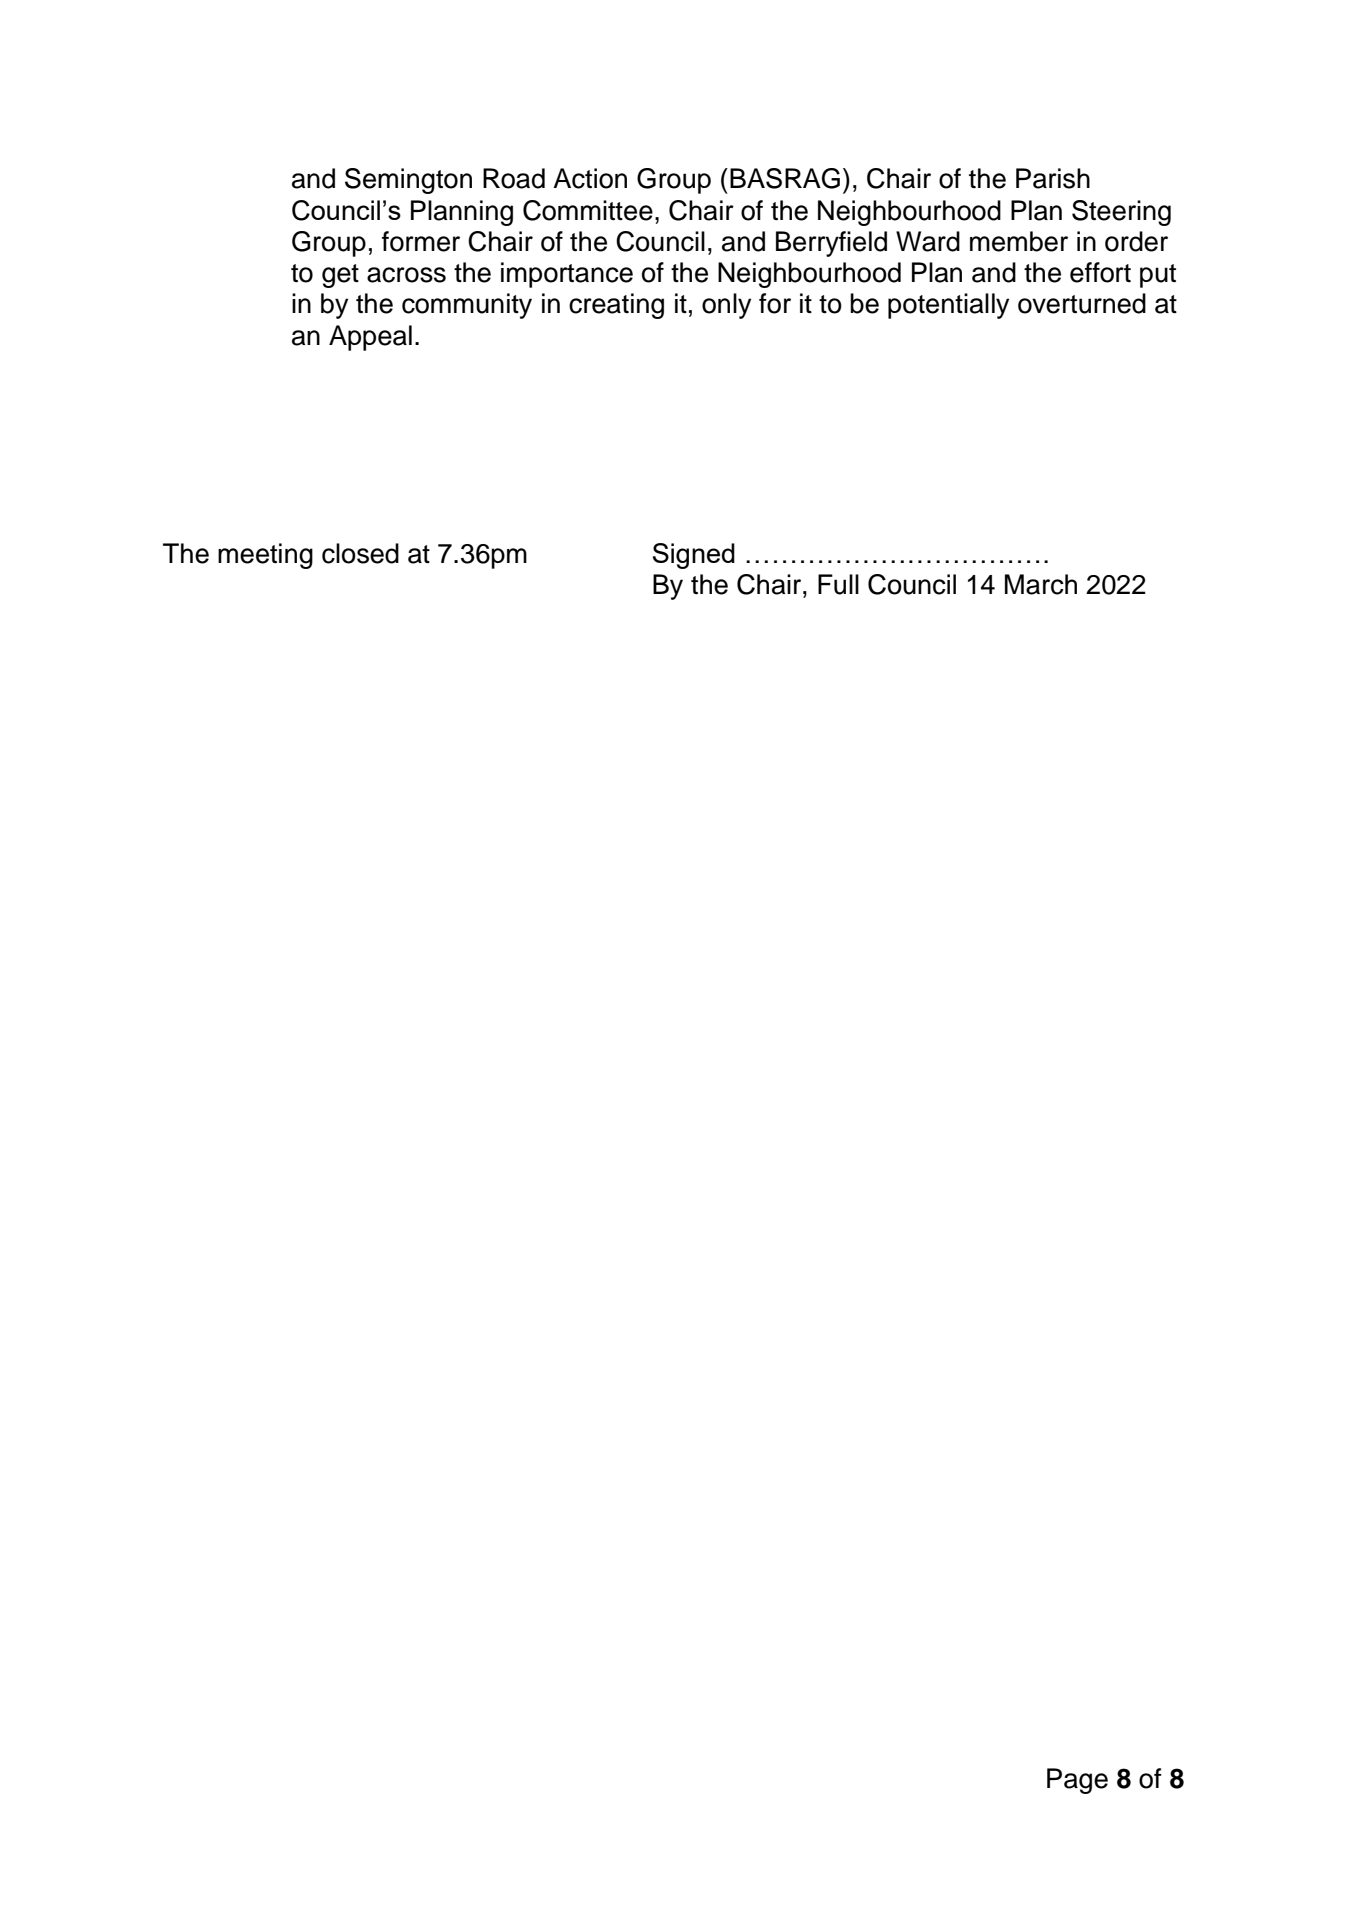  I want to click on meeting, so click(265, 556).
